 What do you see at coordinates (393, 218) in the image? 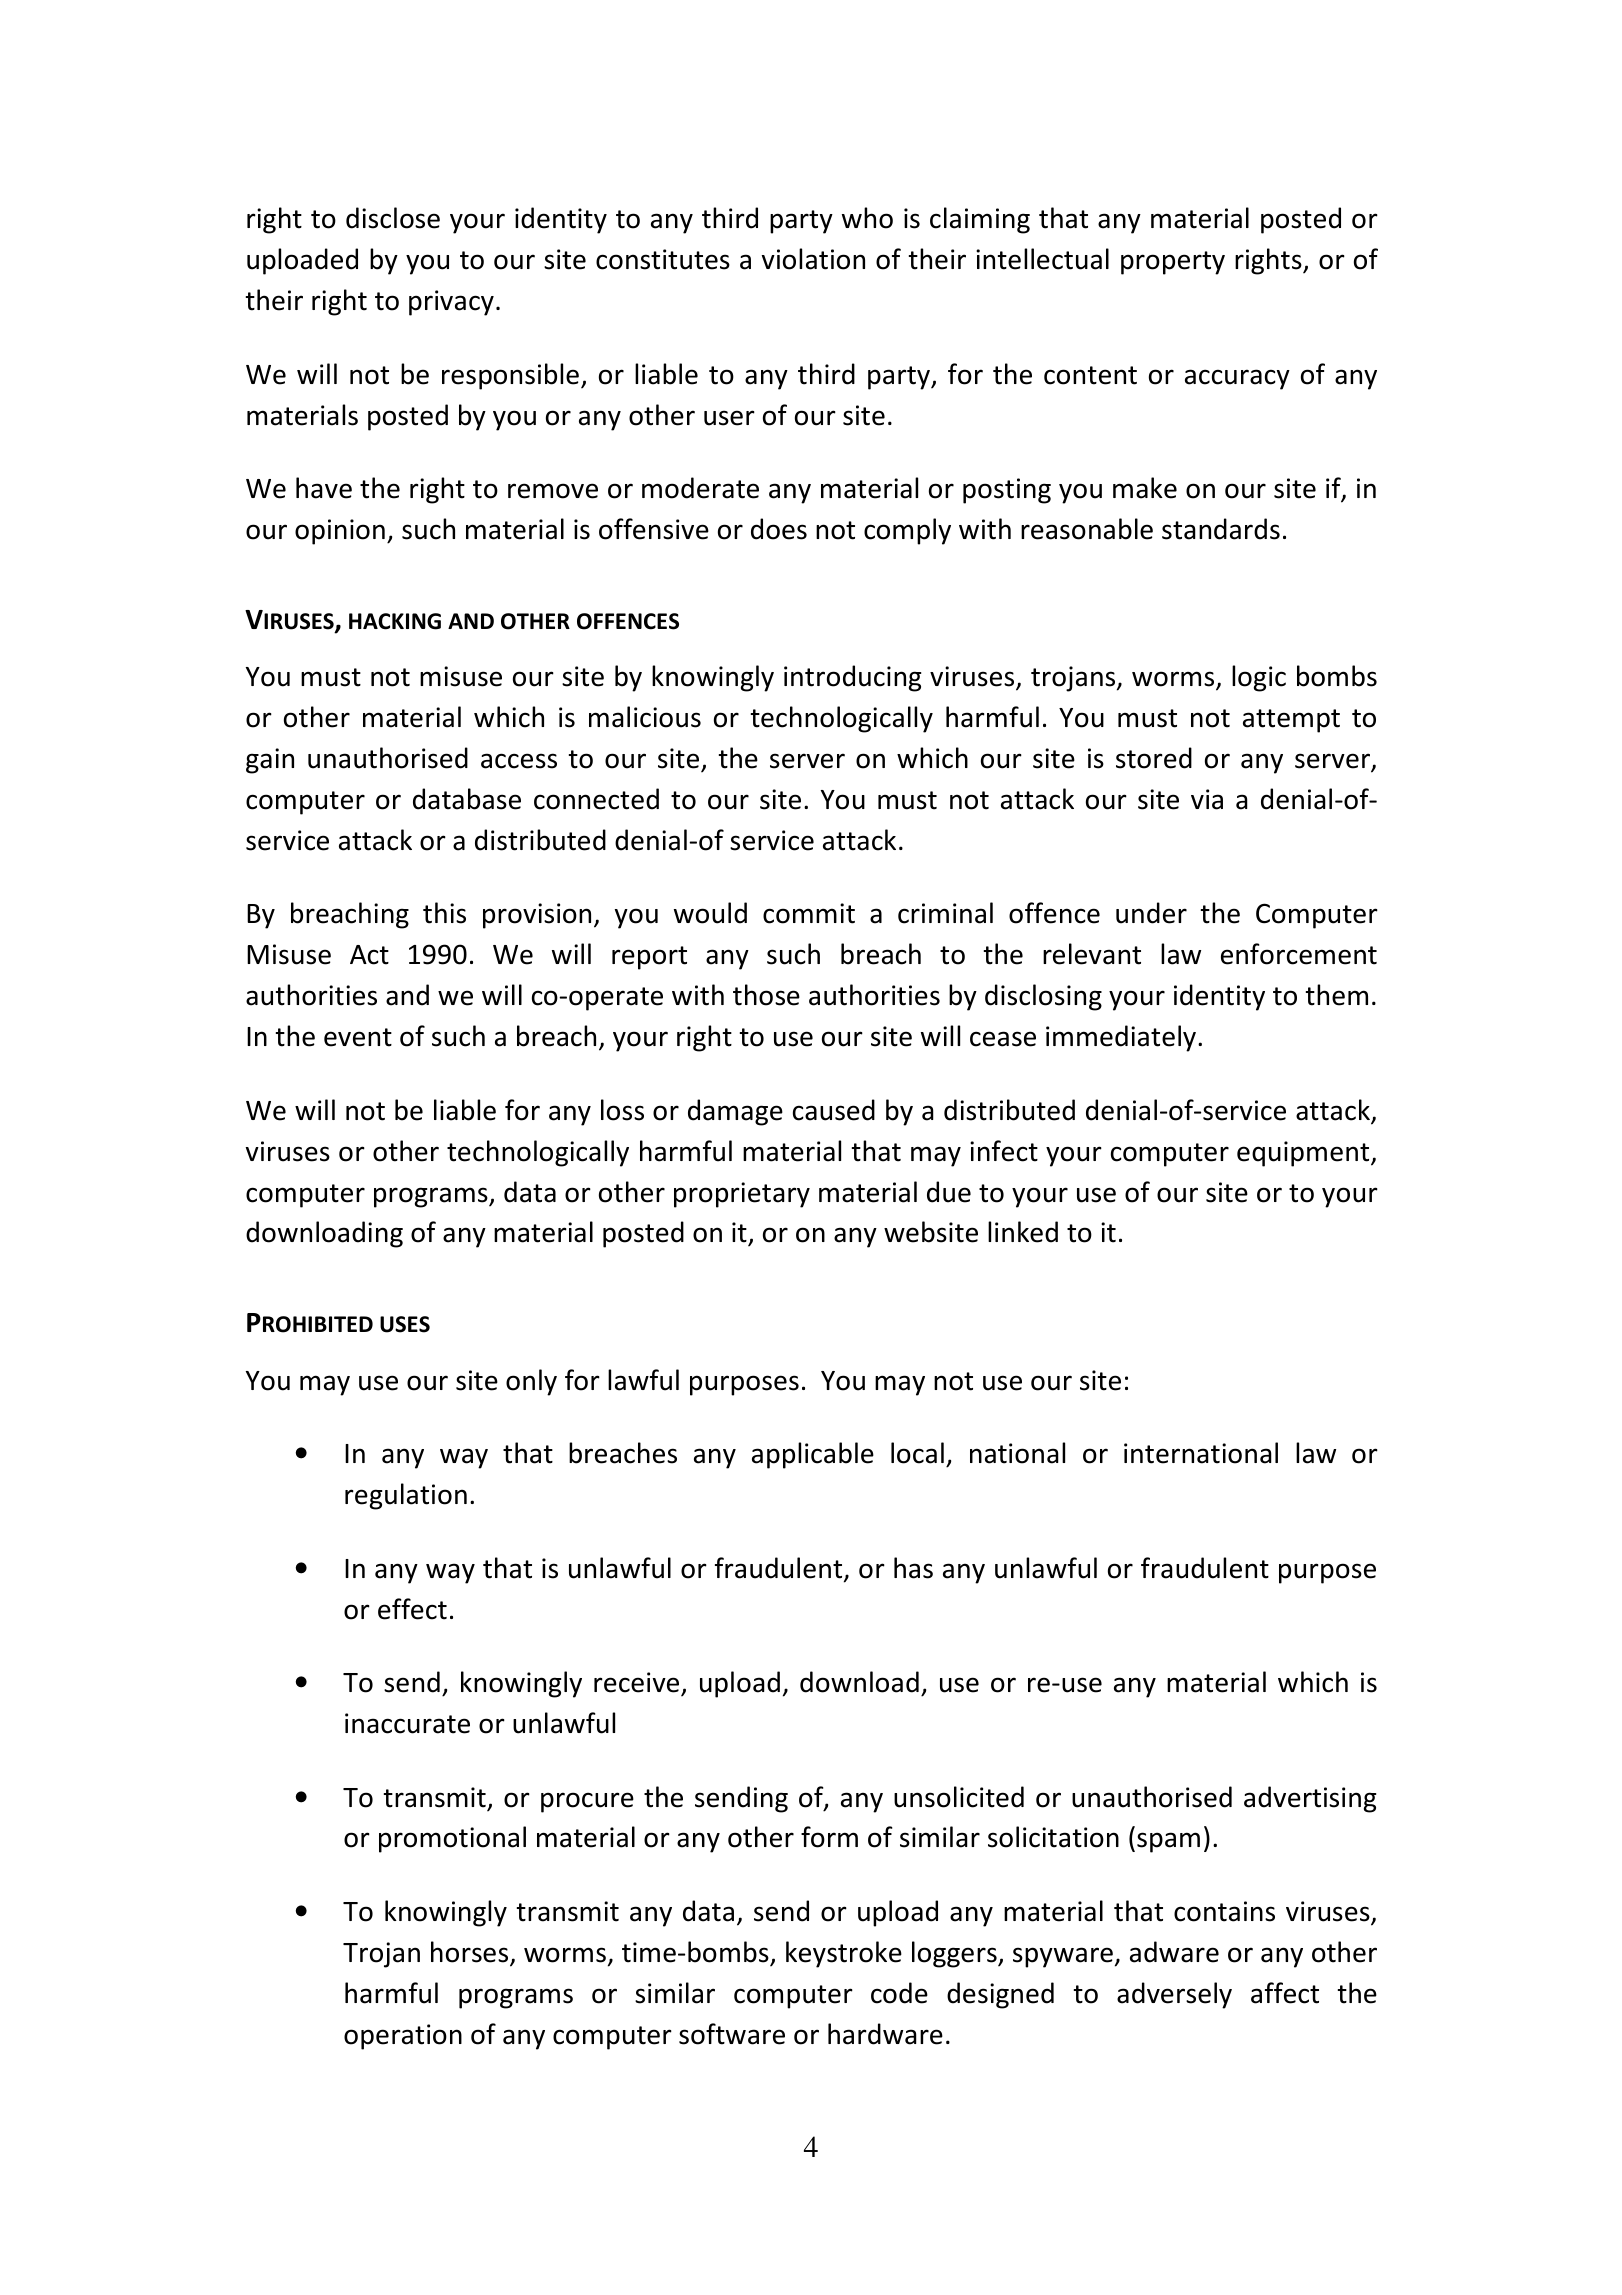
I see `disclose` at bounding box center [393, 218].
